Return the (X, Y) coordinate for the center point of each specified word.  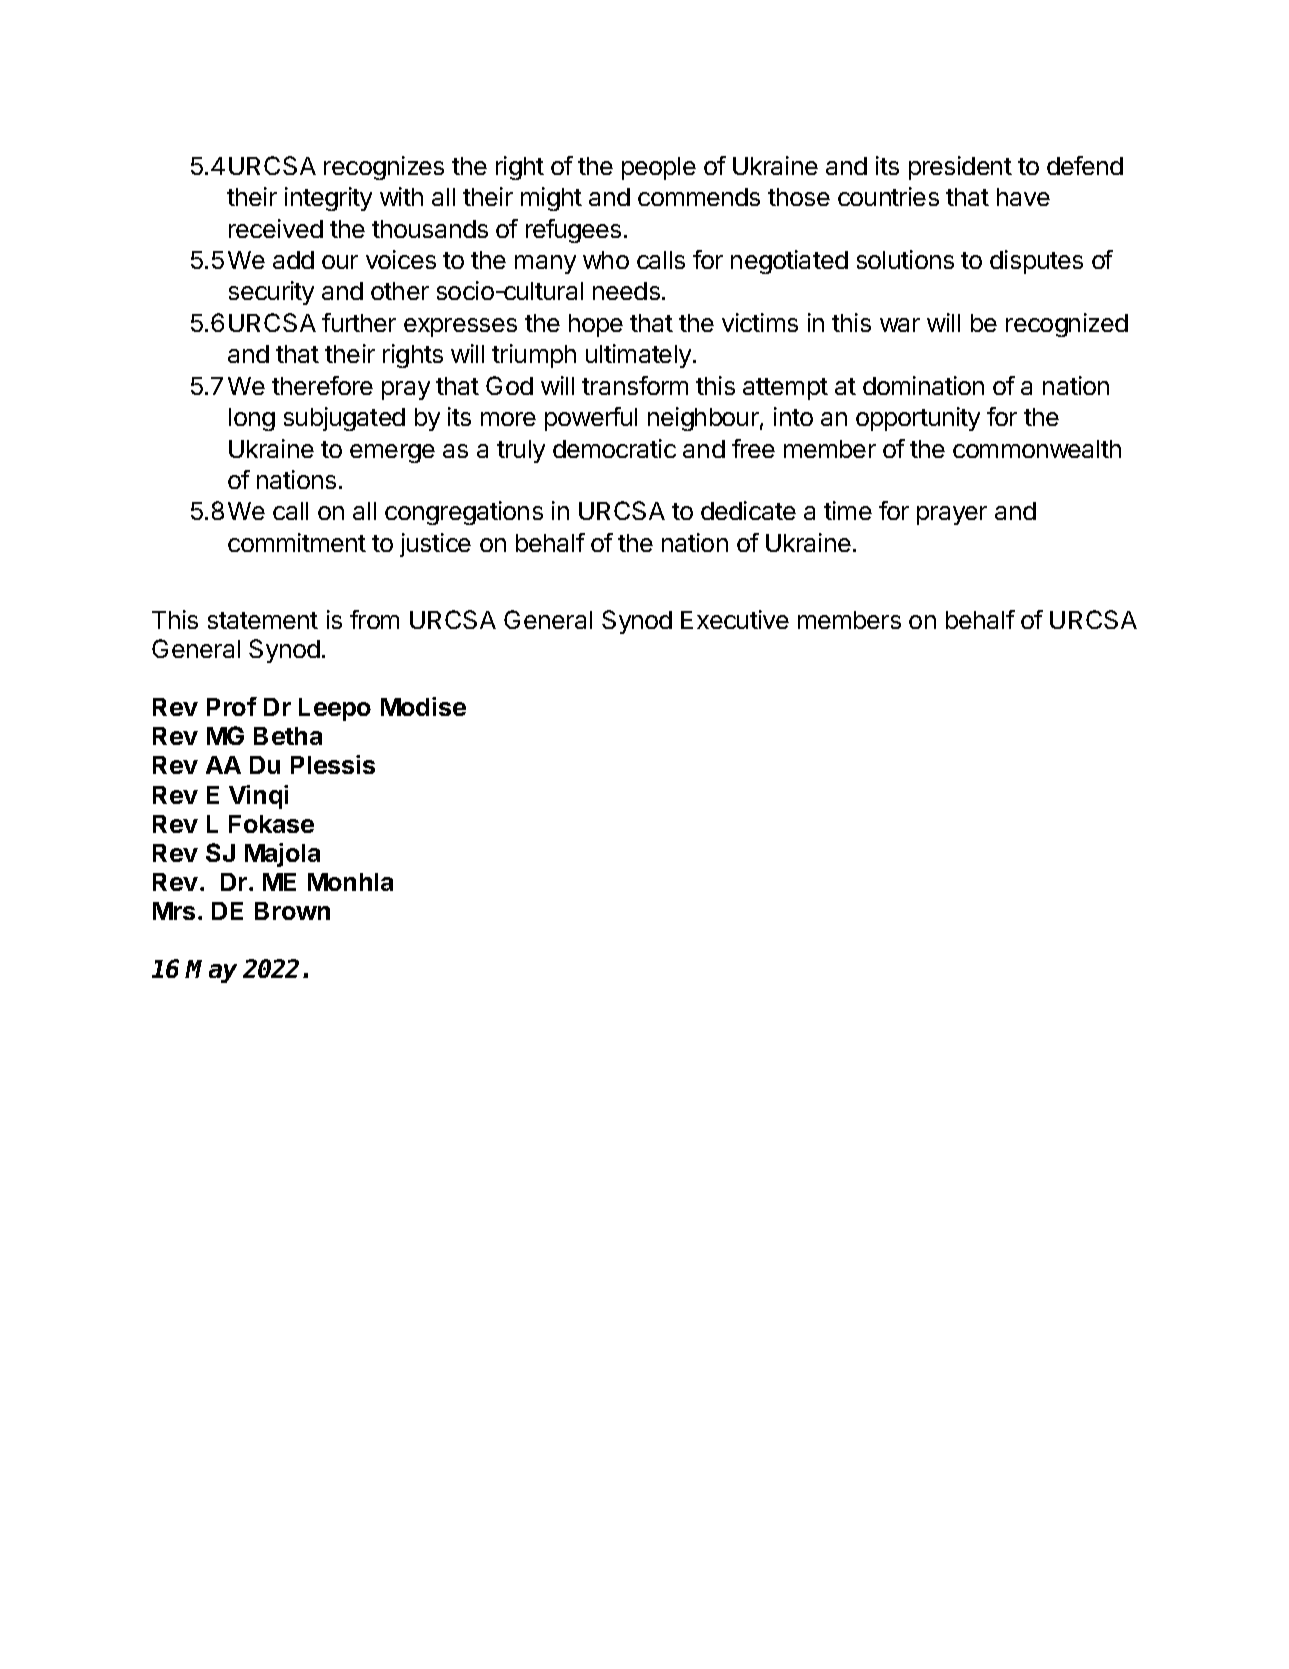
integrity (328, 199)
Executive (735, 619)
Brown (292, 911)
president (960, 168)
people (659, 168)
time (848, 510)
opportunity (918, 419)
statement (263, 620)
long (252, 419)
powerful (591, 419)
